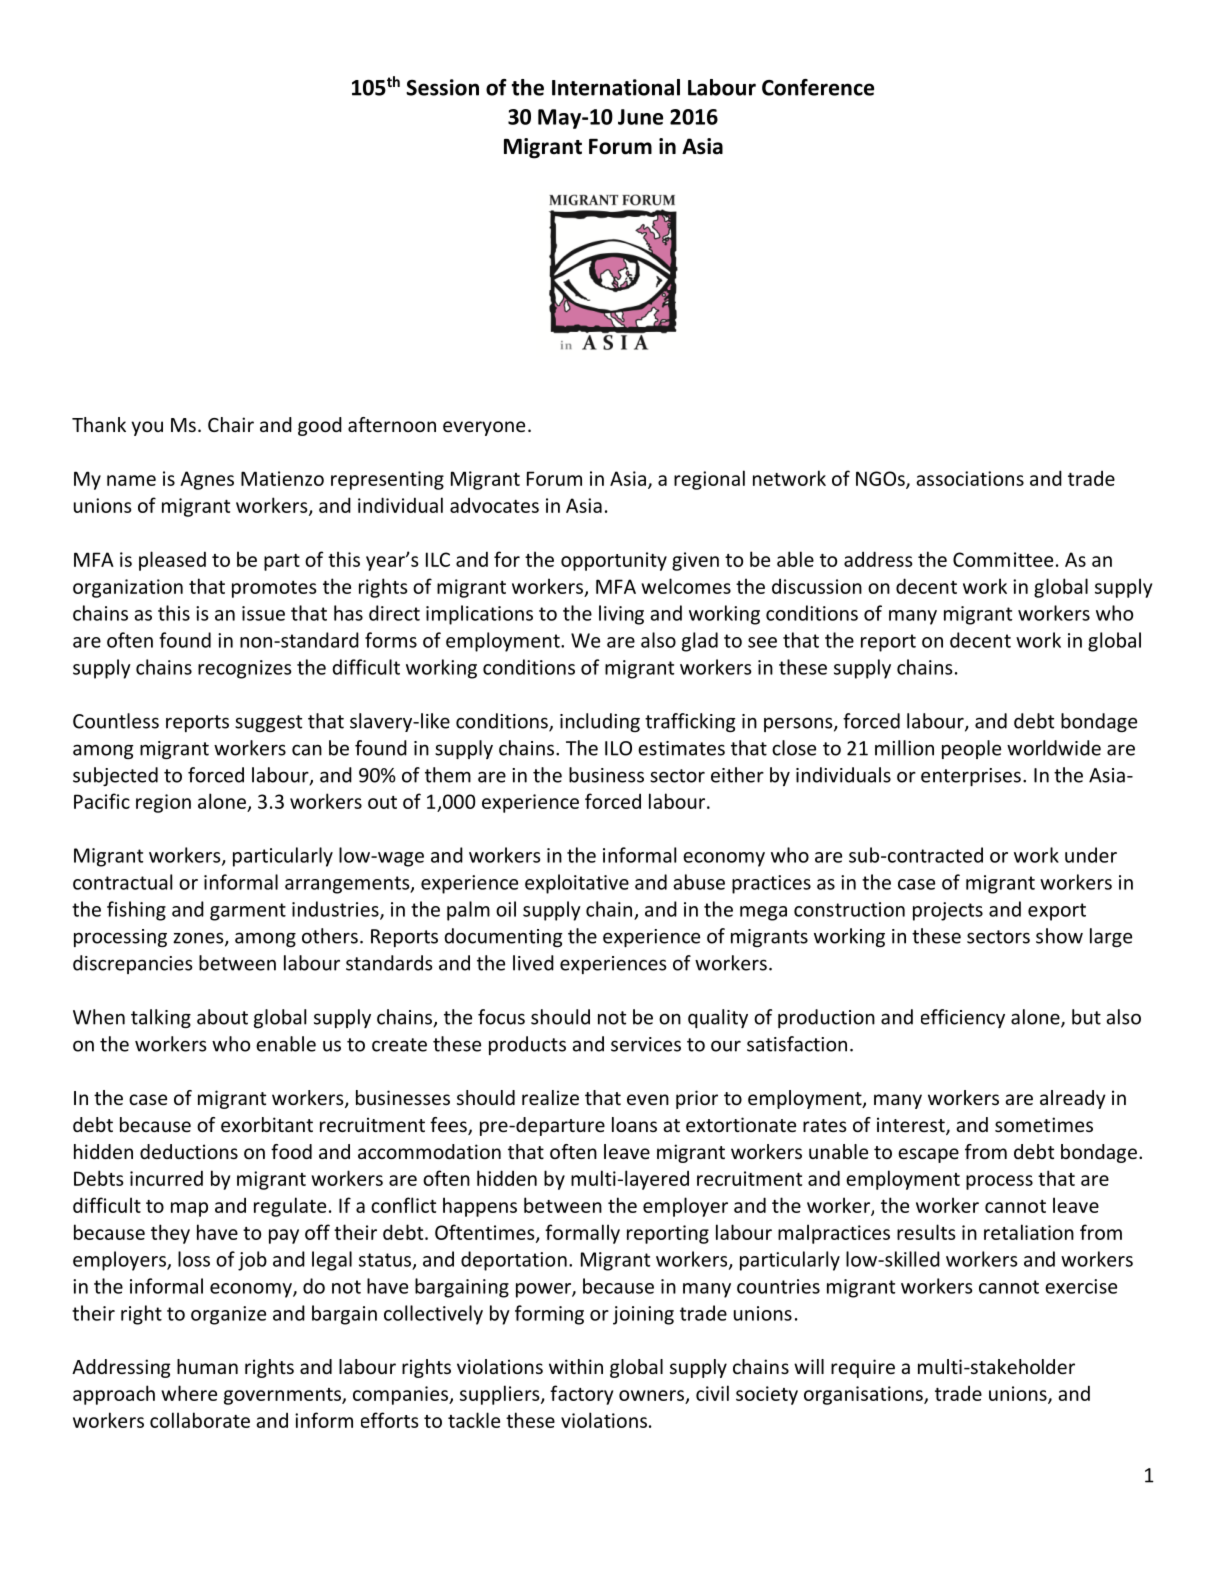 This screenshot has height=1587, width=1226. What do you see at coordinates (963, 1018) in the screenshot?
I see `efficiency` at bounding box center [963, 1018].
